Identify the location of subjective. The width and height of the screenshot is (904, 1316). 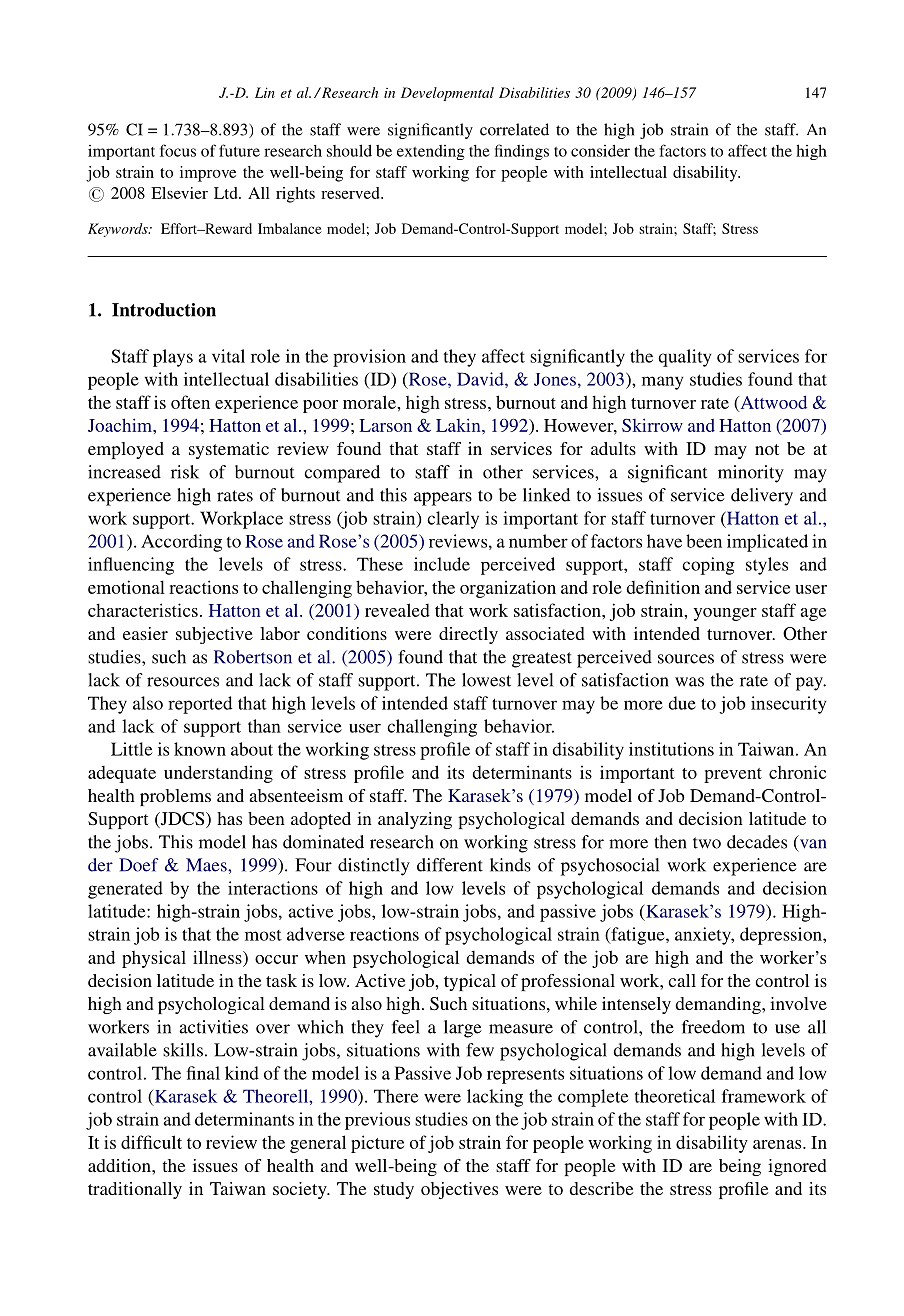
(214, 635).
